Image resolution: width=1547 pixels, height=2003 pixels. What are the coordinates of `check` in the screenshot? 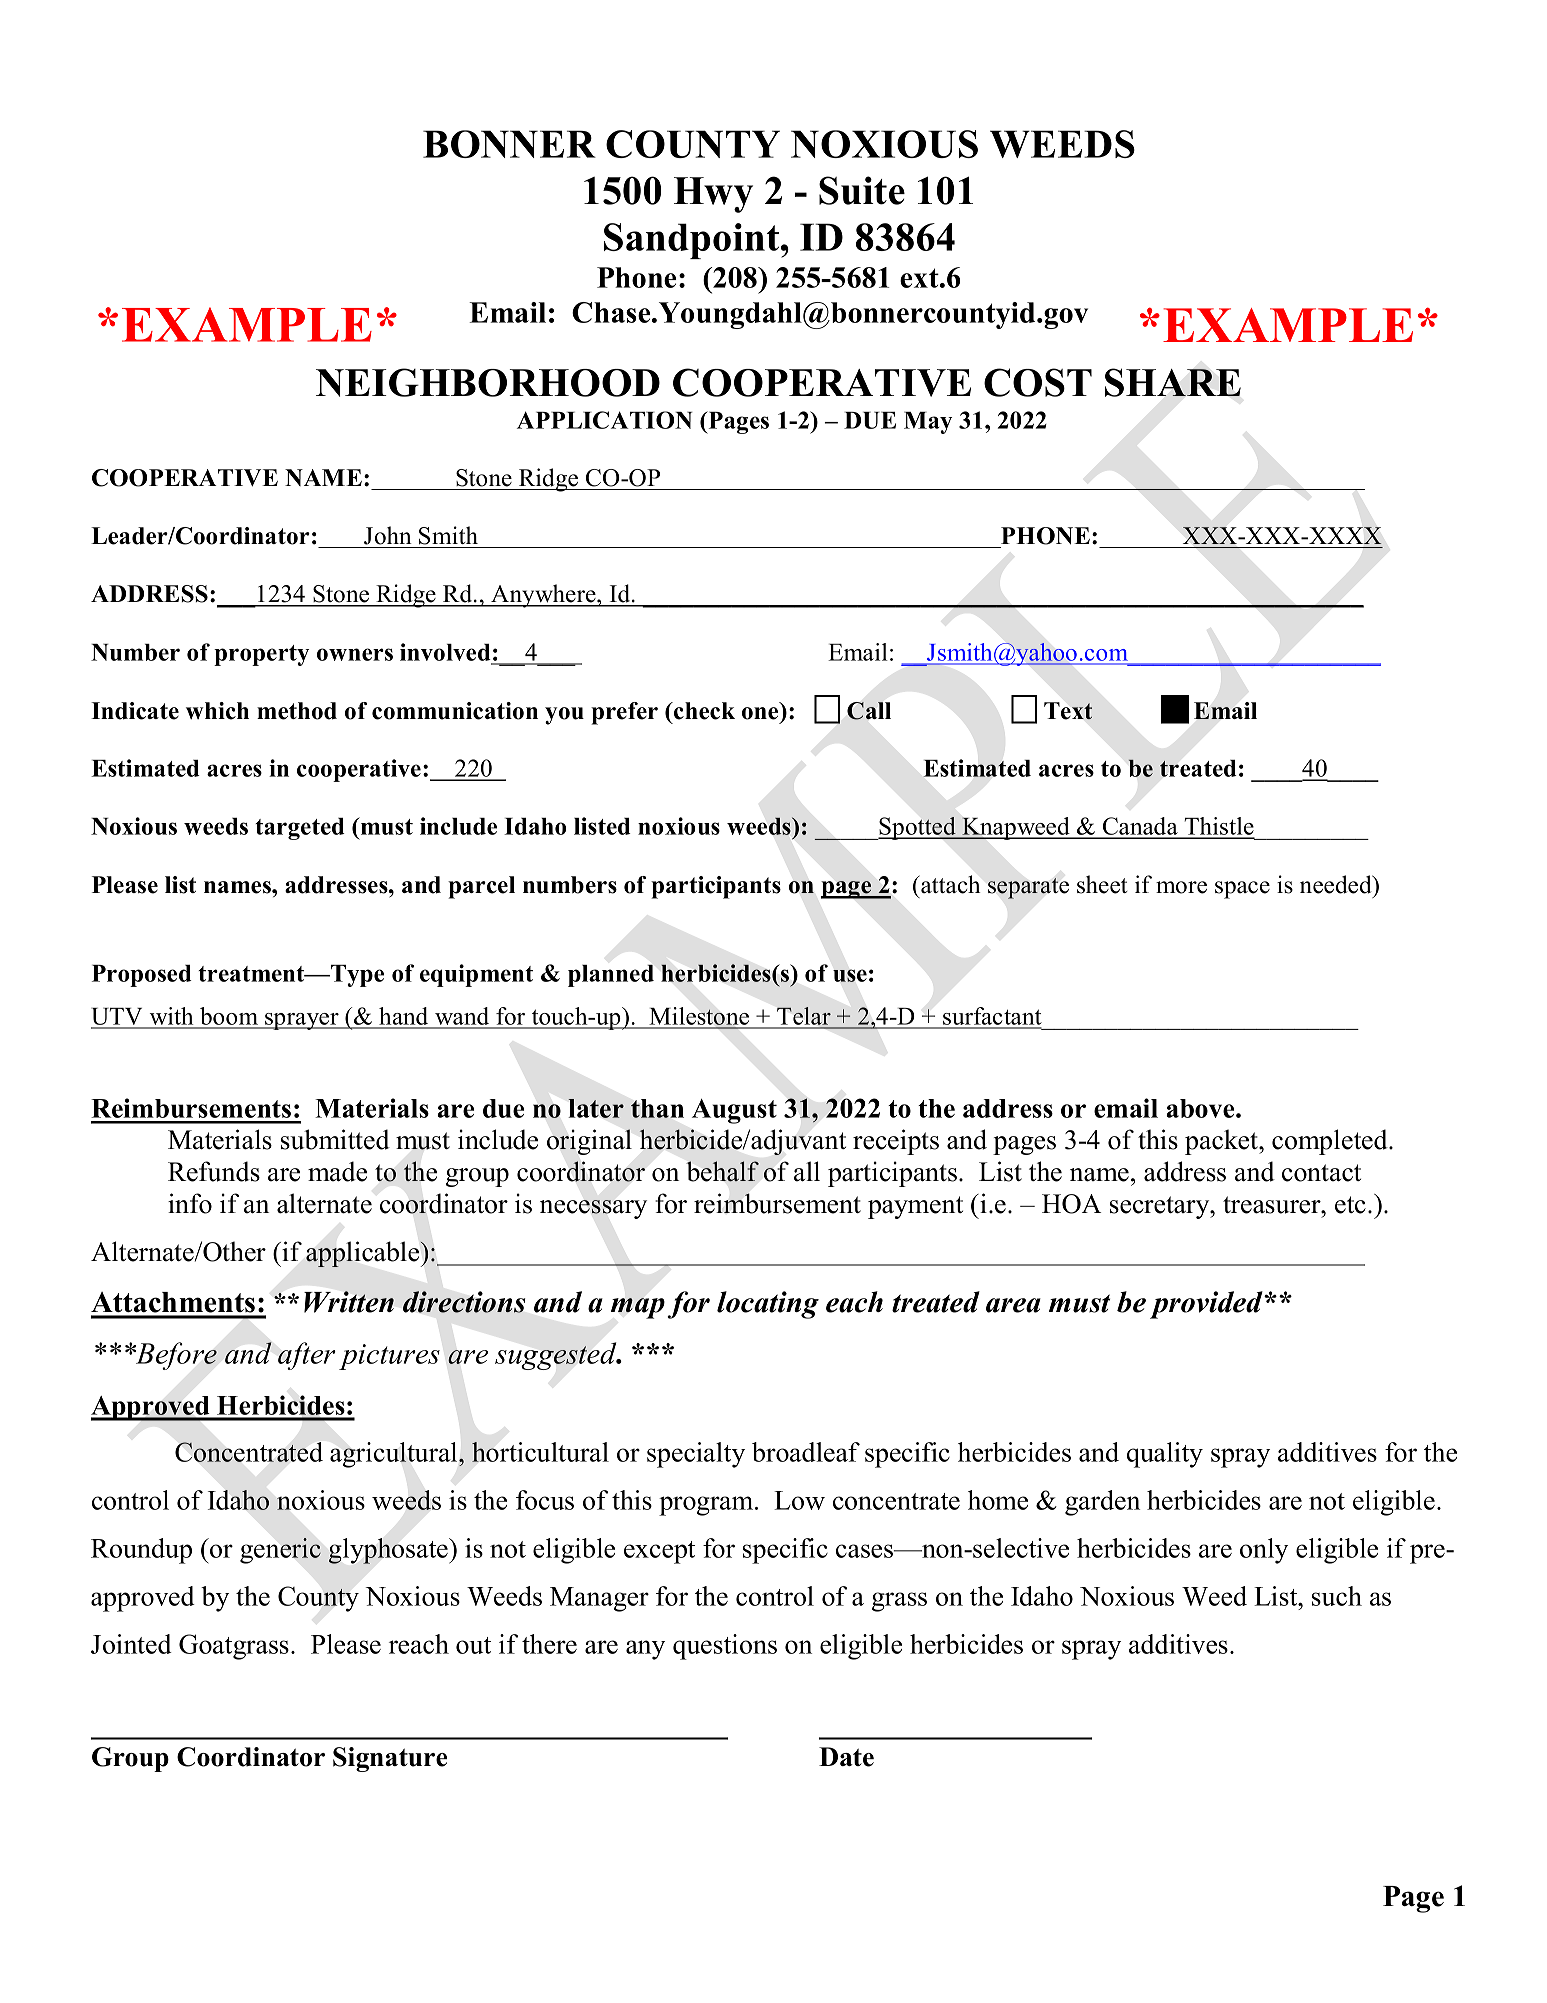 It's located at (703, 711).
